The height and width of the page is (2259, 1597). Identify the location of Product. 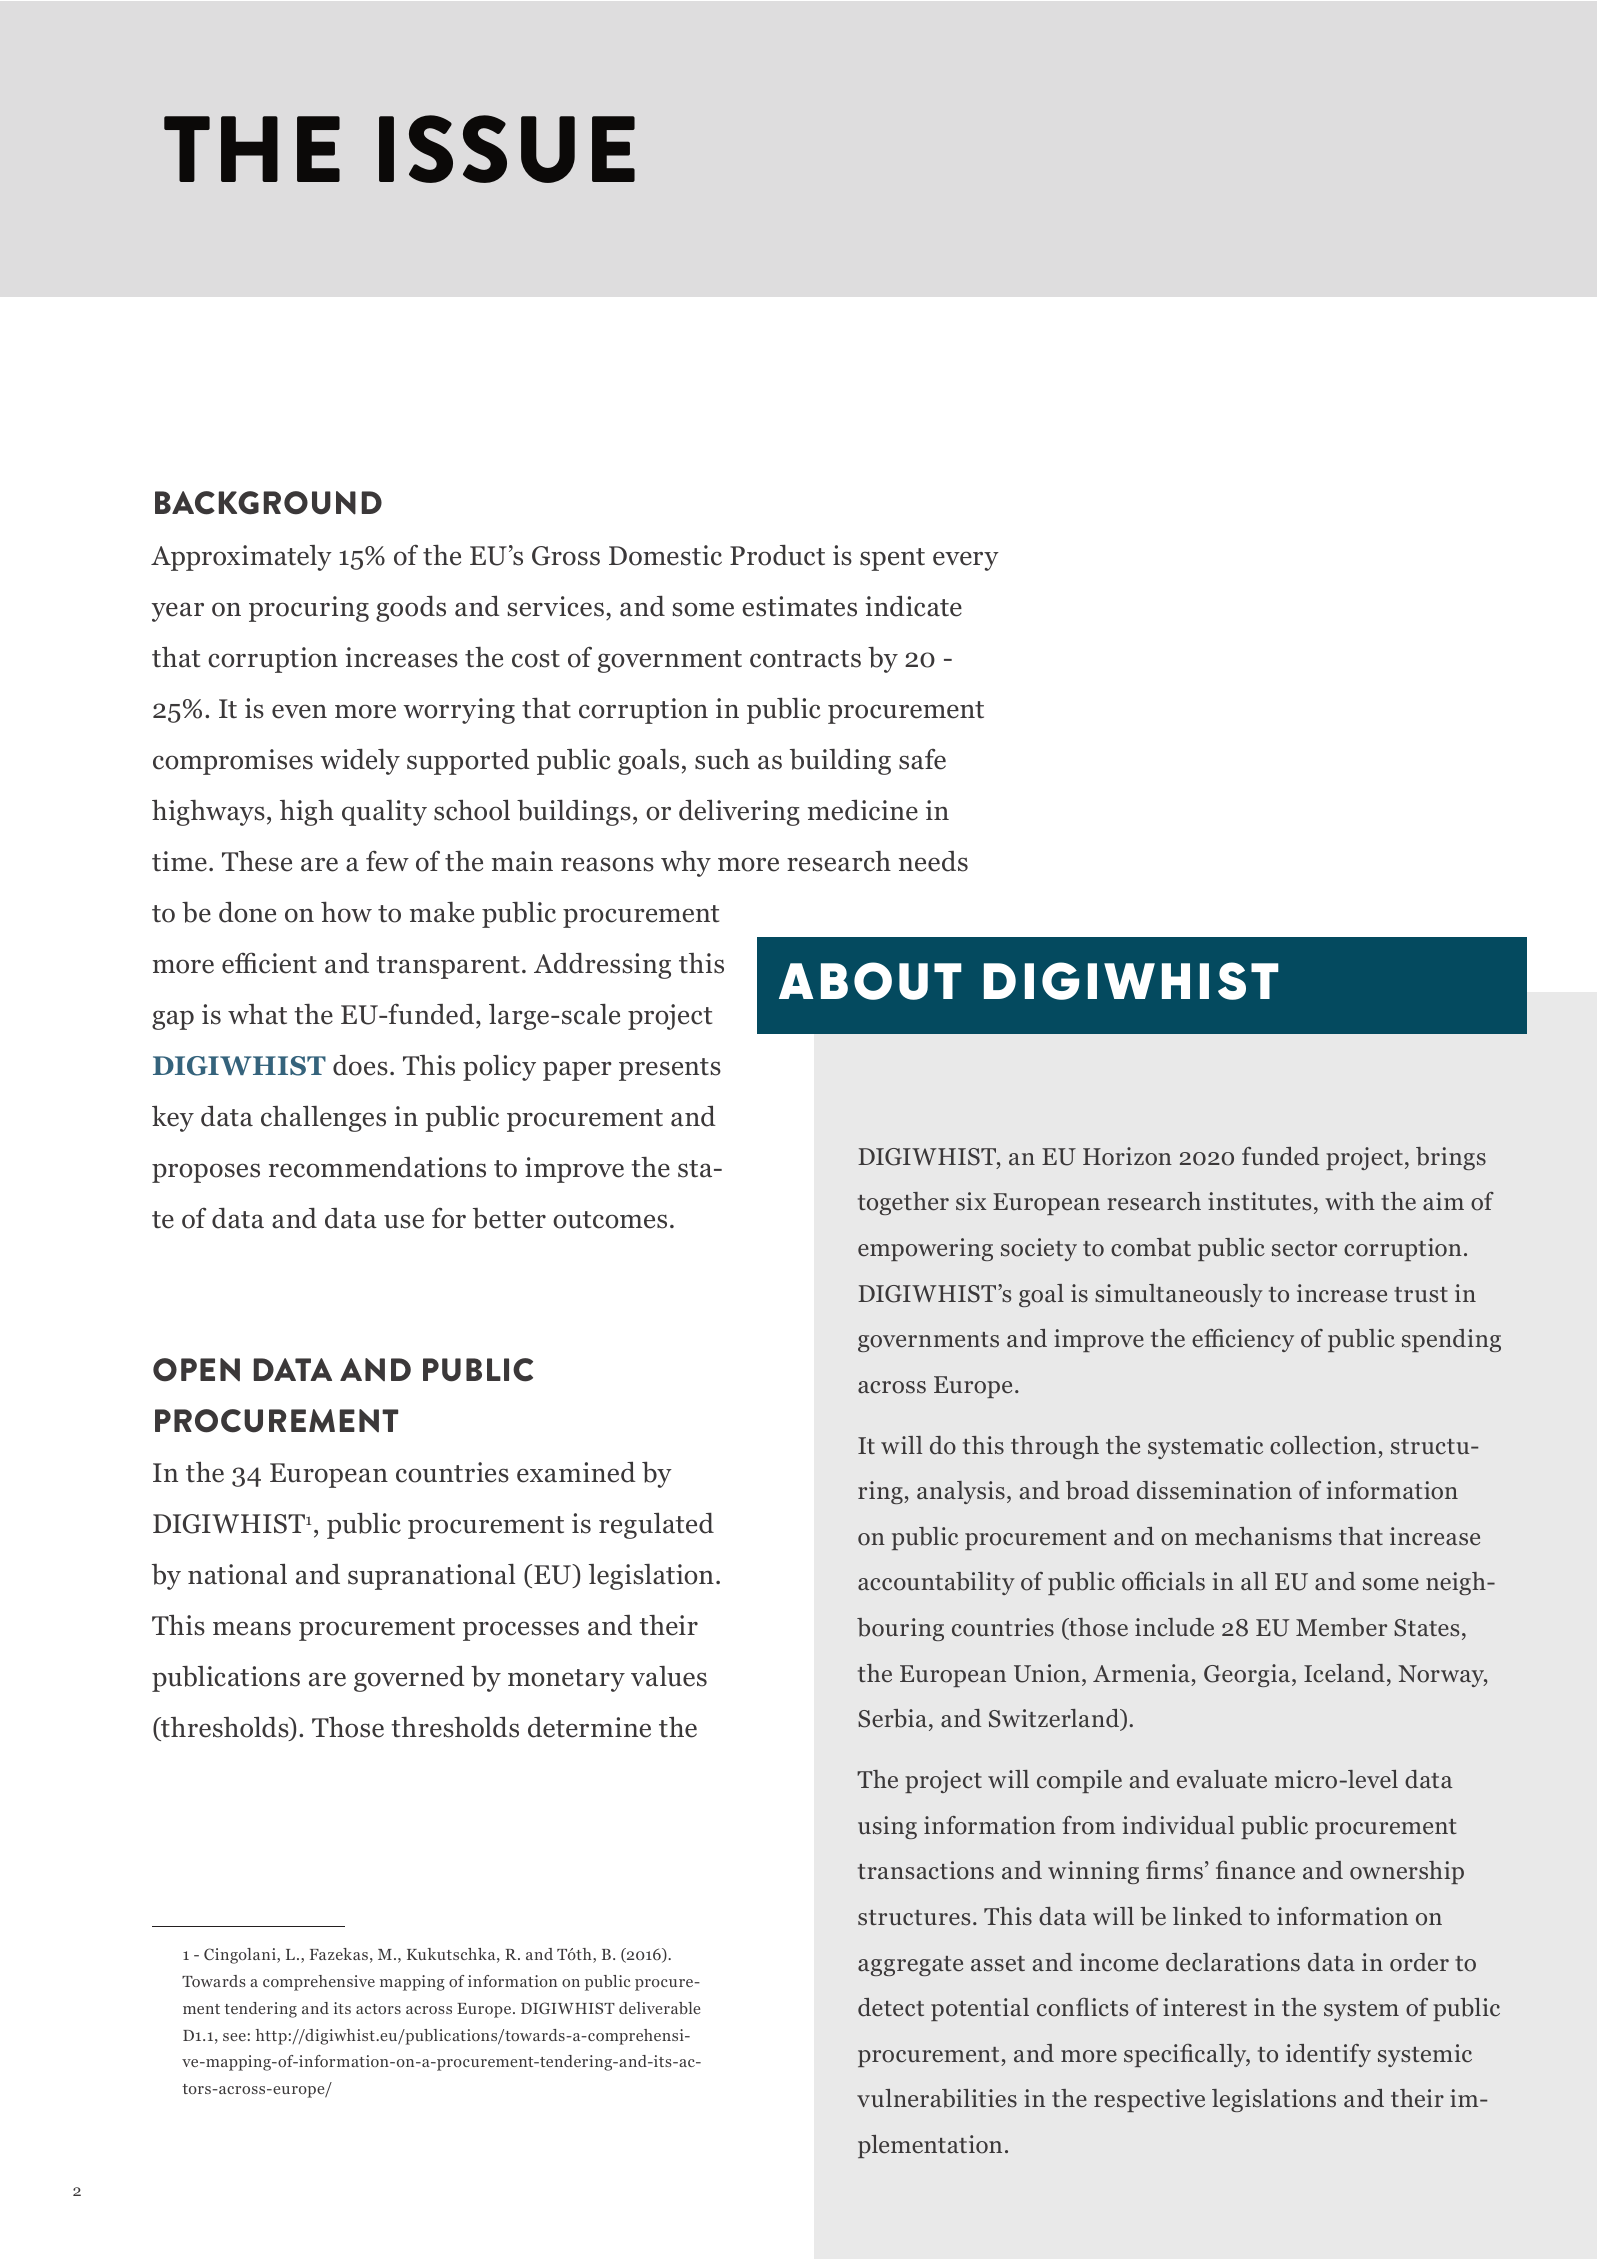
(777, 555).
